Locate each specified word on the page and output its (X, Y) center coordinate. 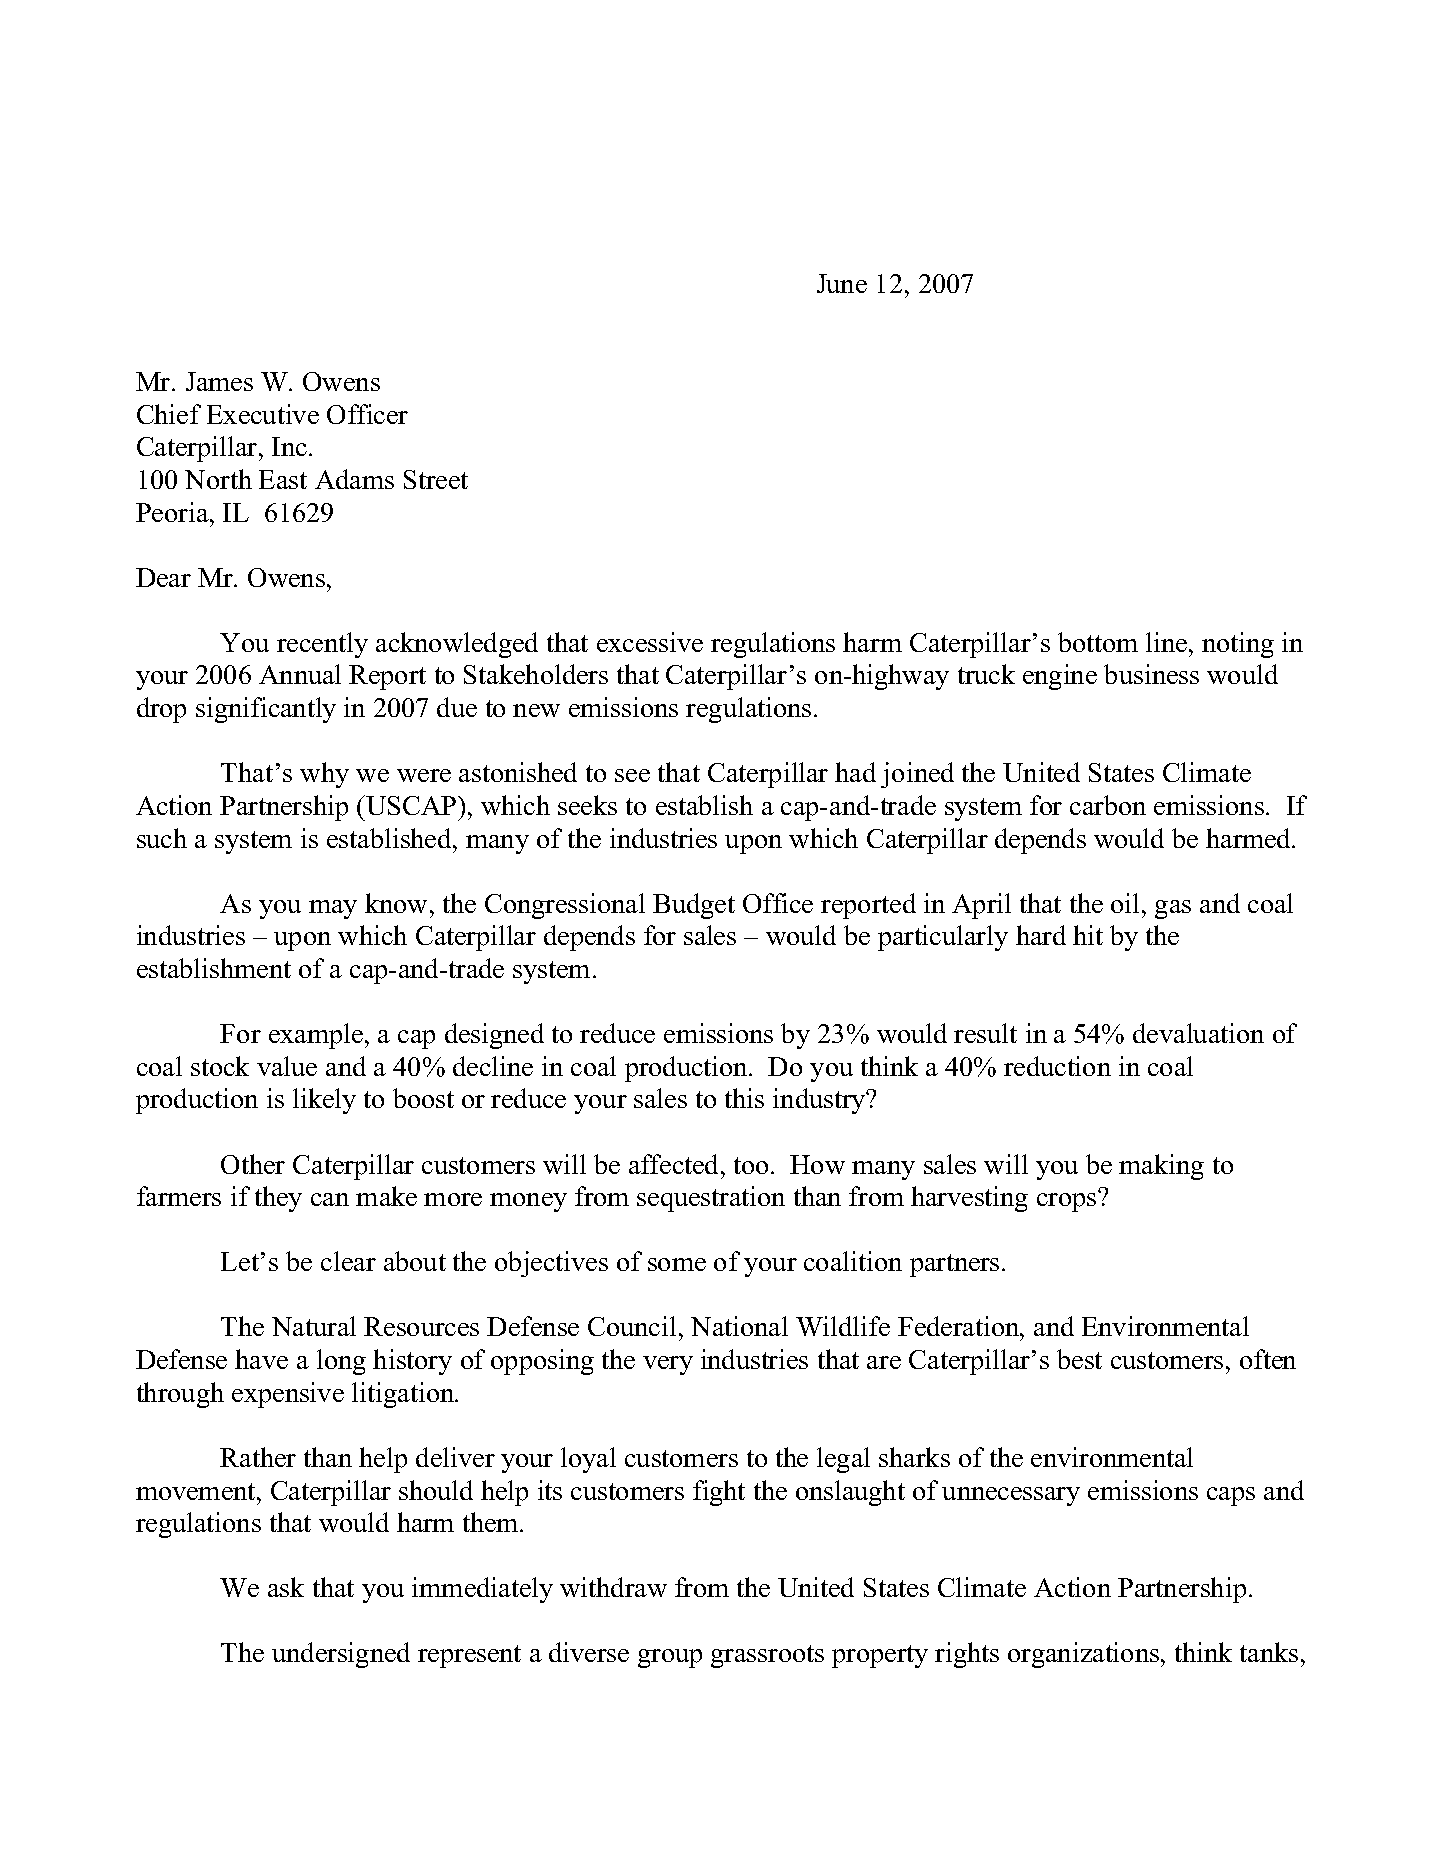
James (219, 381)
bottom (1098, 642)
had (855, 772)
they (278, 1199)
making (1161, 1167)
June (842, 283)
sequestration (711, 1199)
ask (286, 1587)
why (324, 775)
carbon (1108, 805)
